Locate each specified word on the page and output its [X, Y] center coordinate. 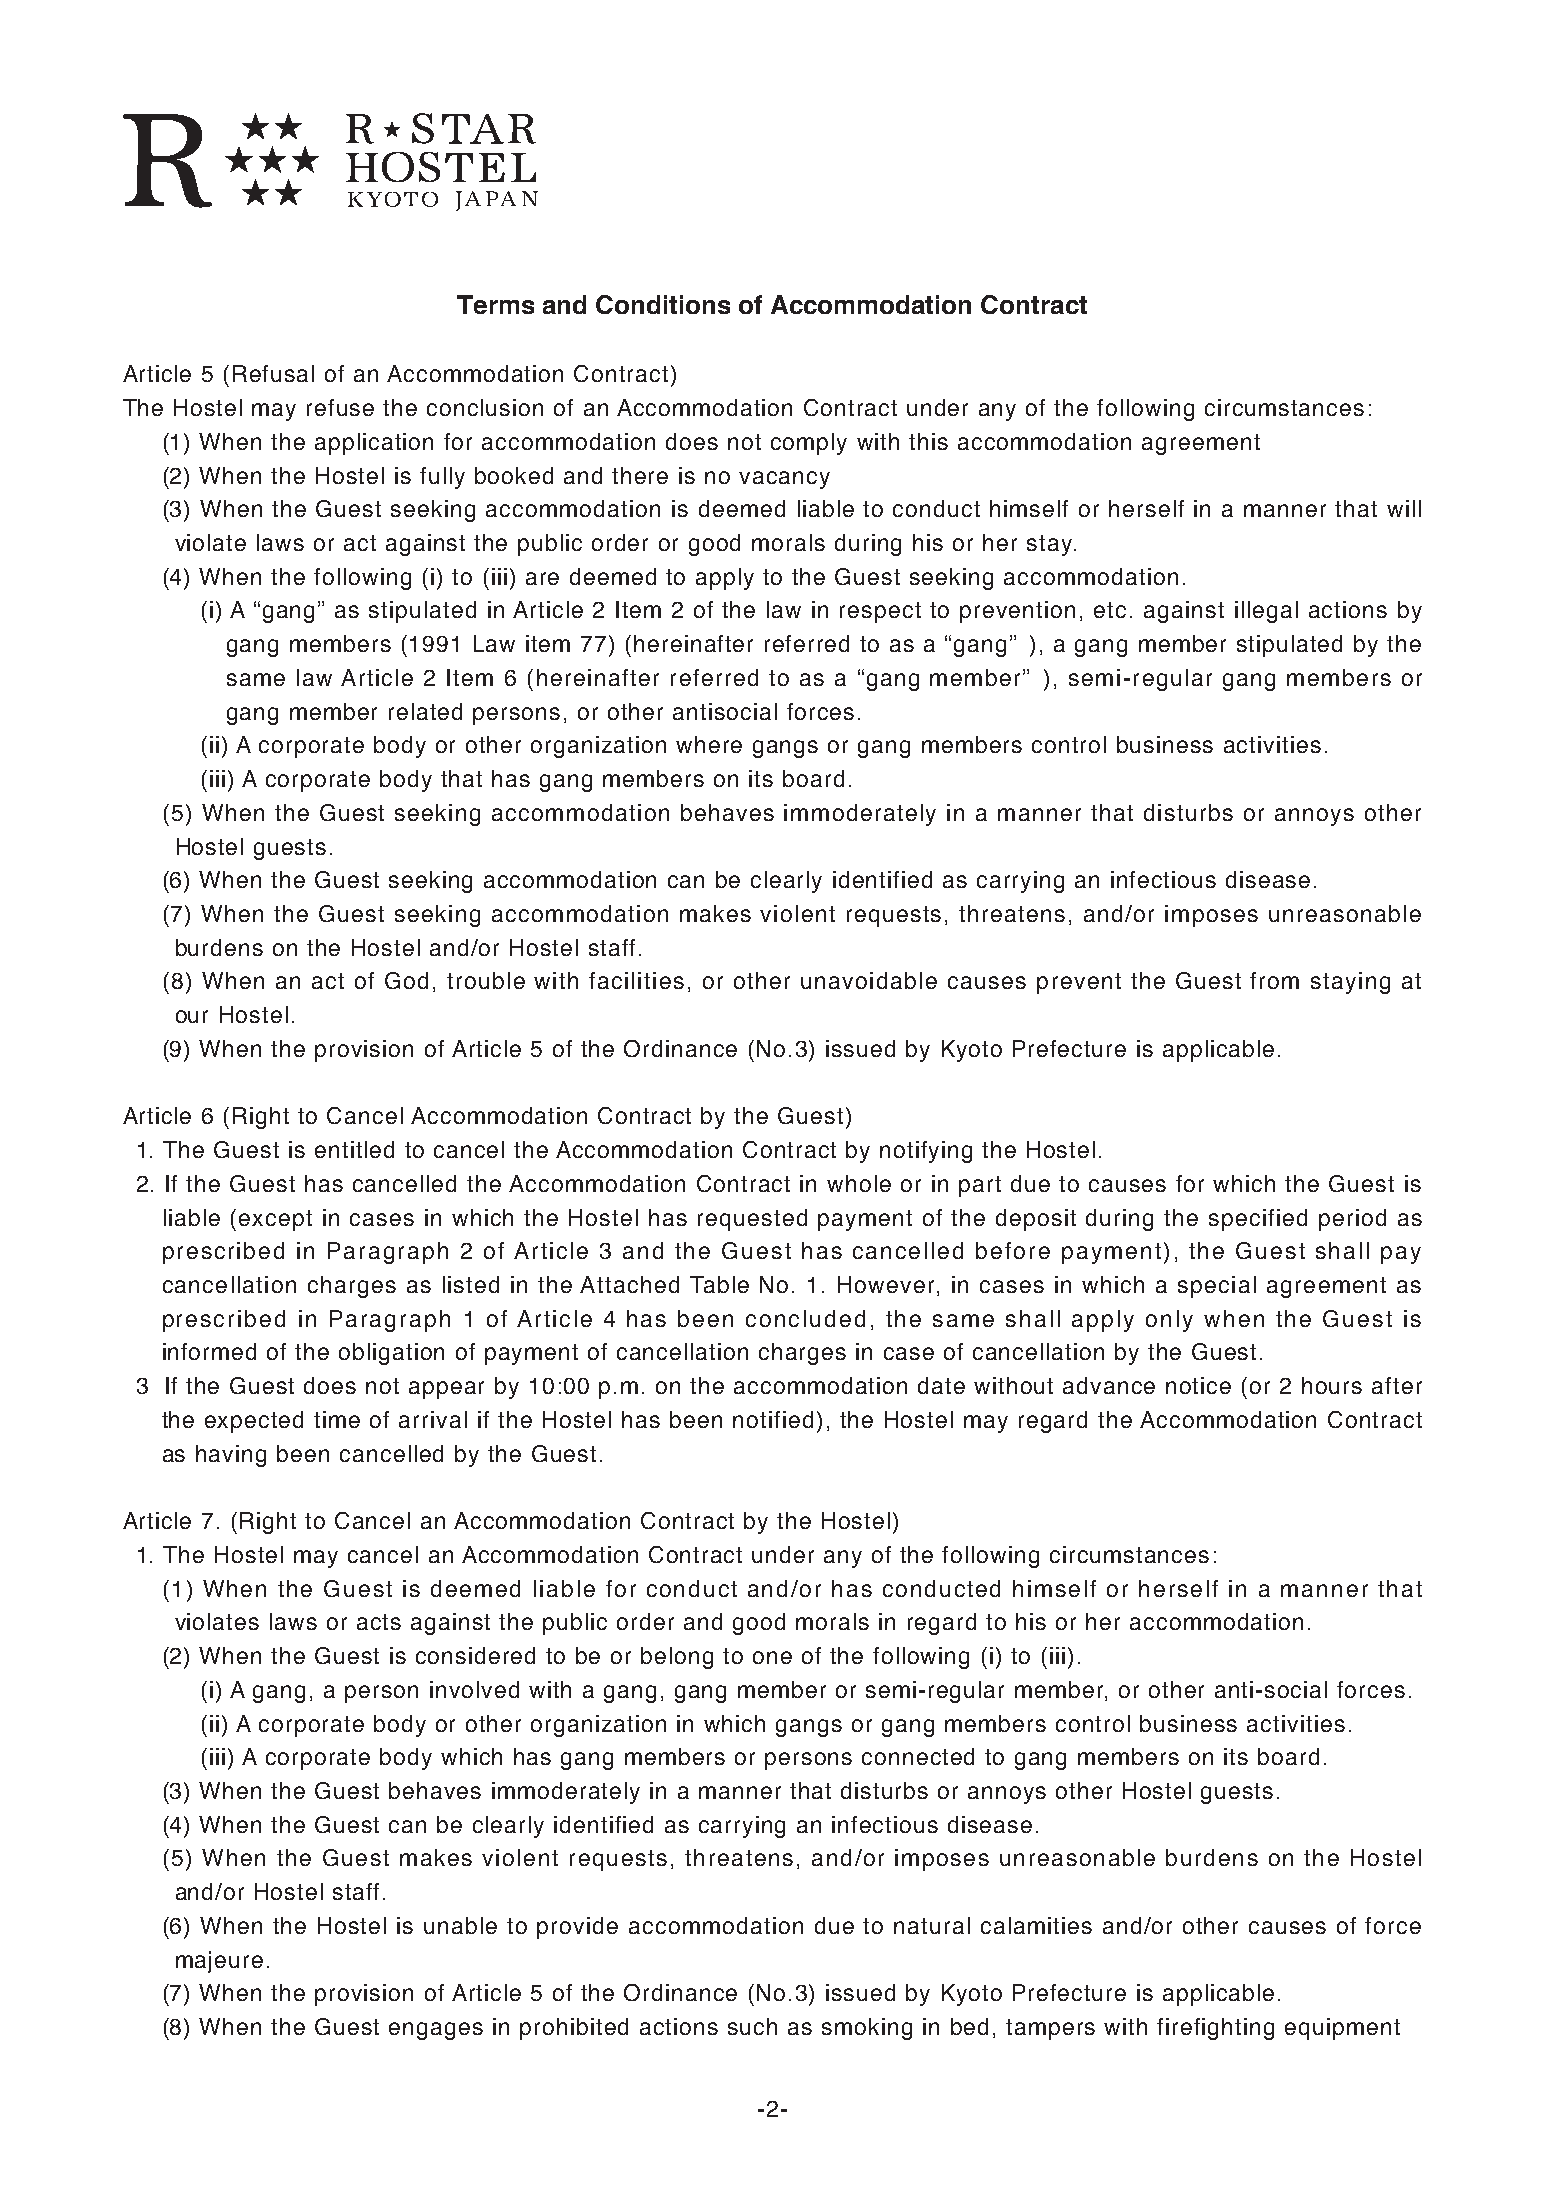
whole [859, 1183]
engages [436, 2031]
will [1404, 508]
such [752, 2026]
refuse [340, 407]
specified [1258, 1220]
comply [809, 444]
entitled [354, 1149]
